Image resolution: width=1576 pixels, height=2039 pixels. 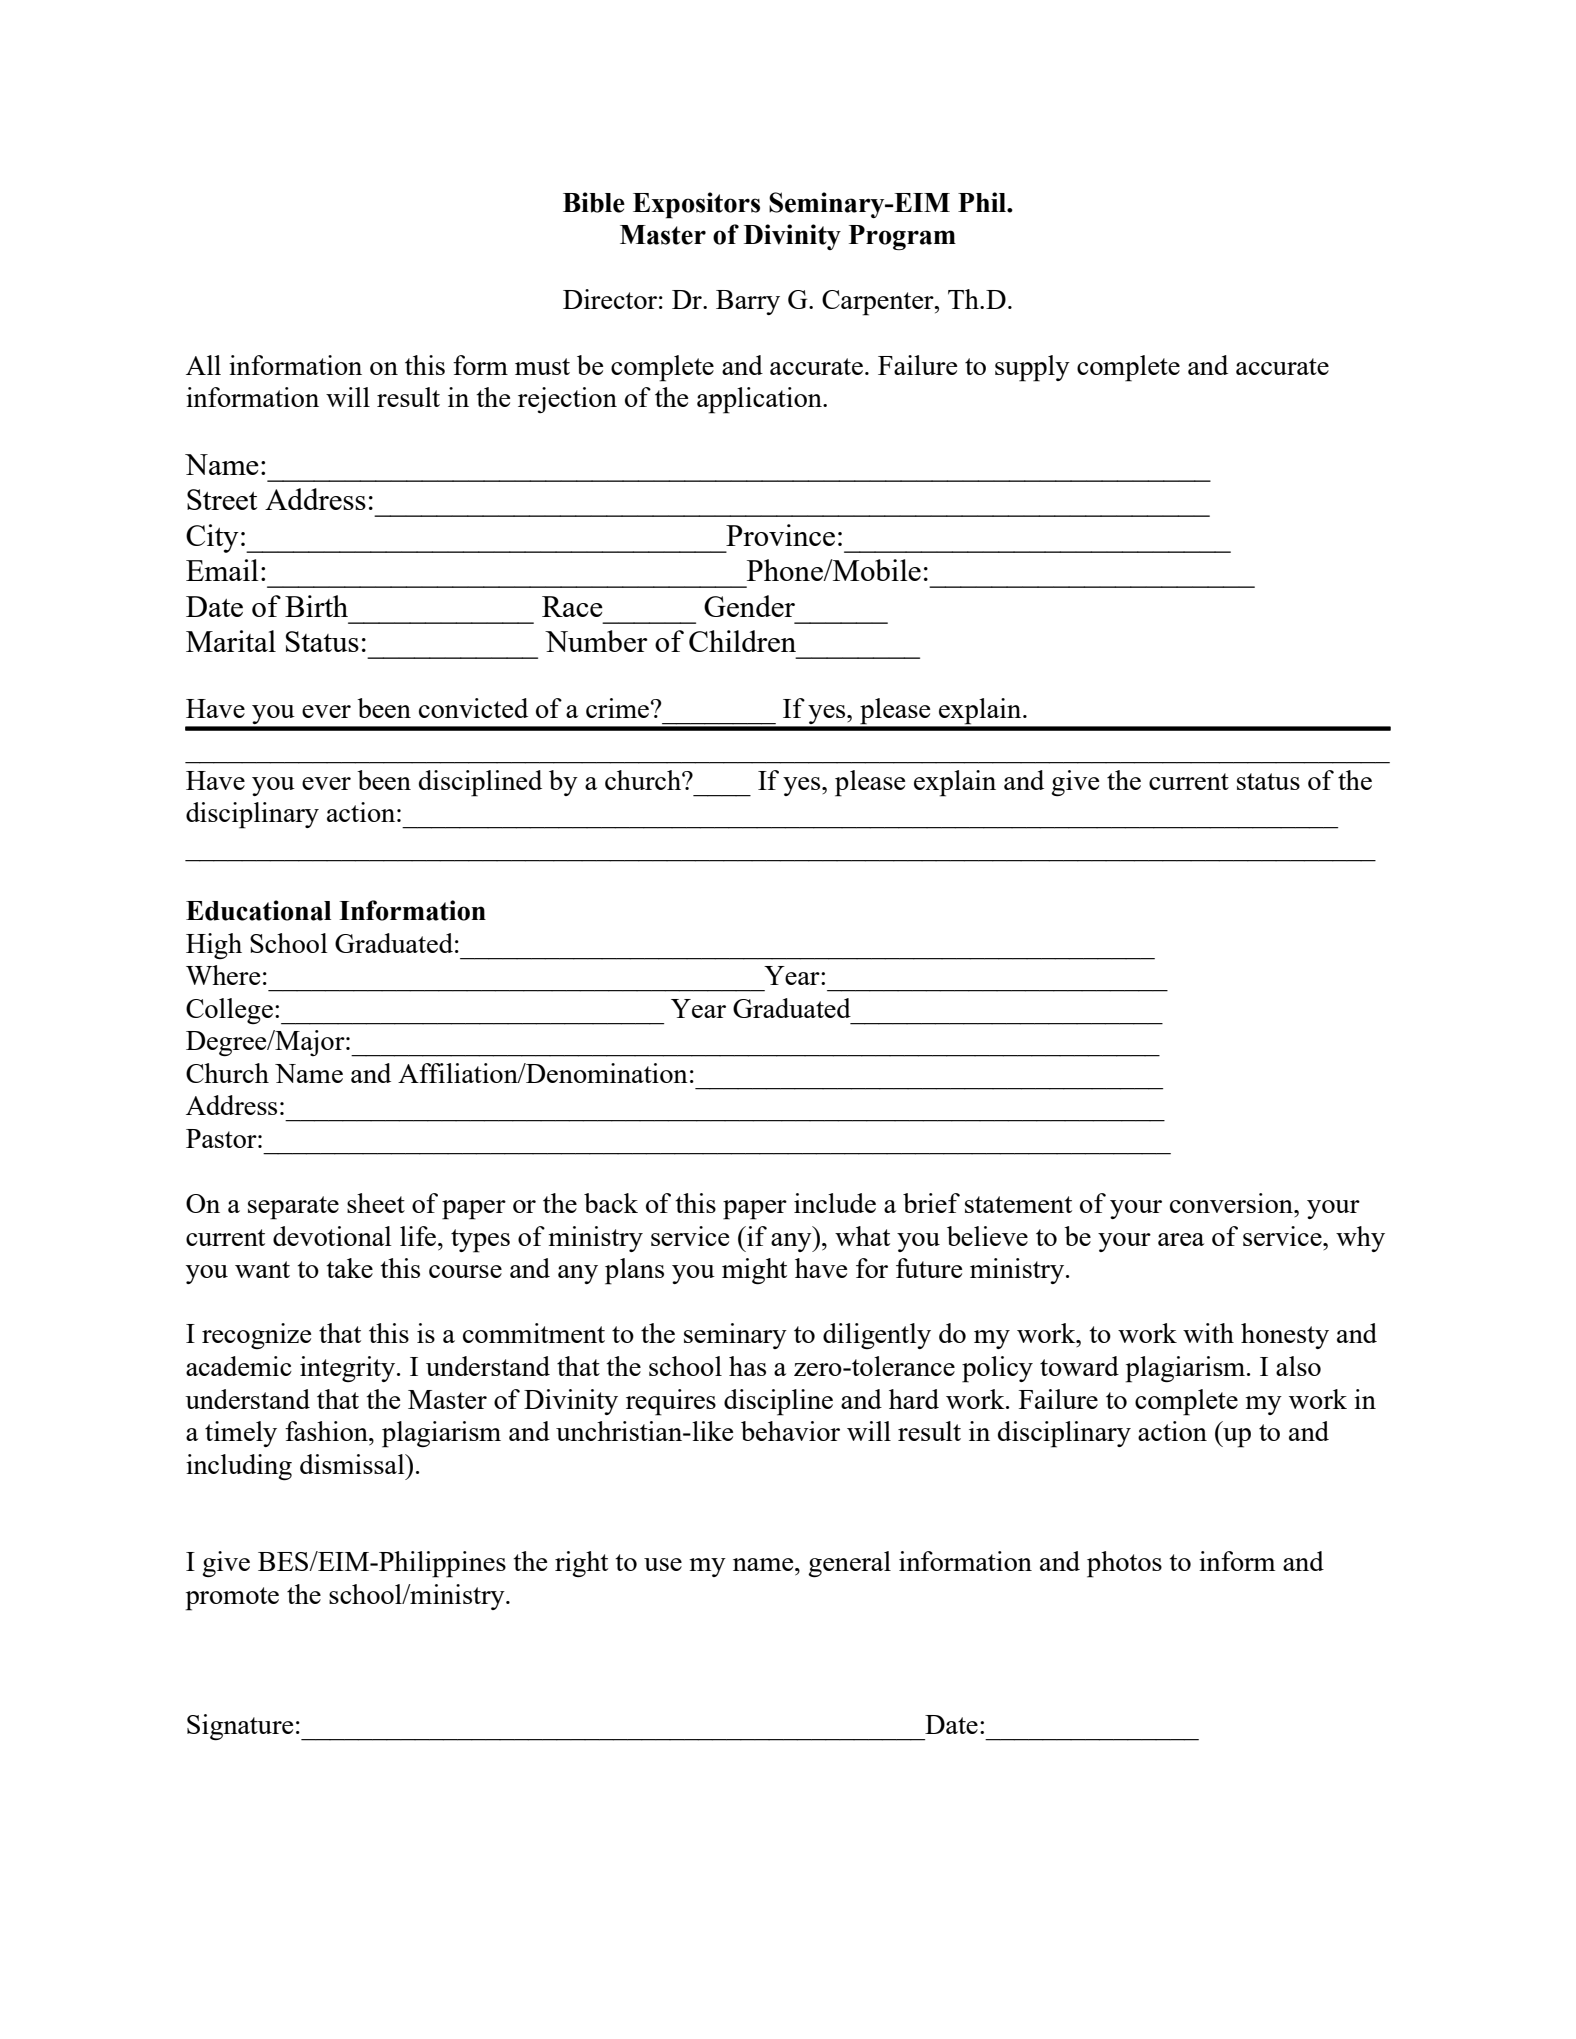 What do you see at coordinates (835, 1203) in the screenshot?
I see `include` at bounding box center [835, 1203].
